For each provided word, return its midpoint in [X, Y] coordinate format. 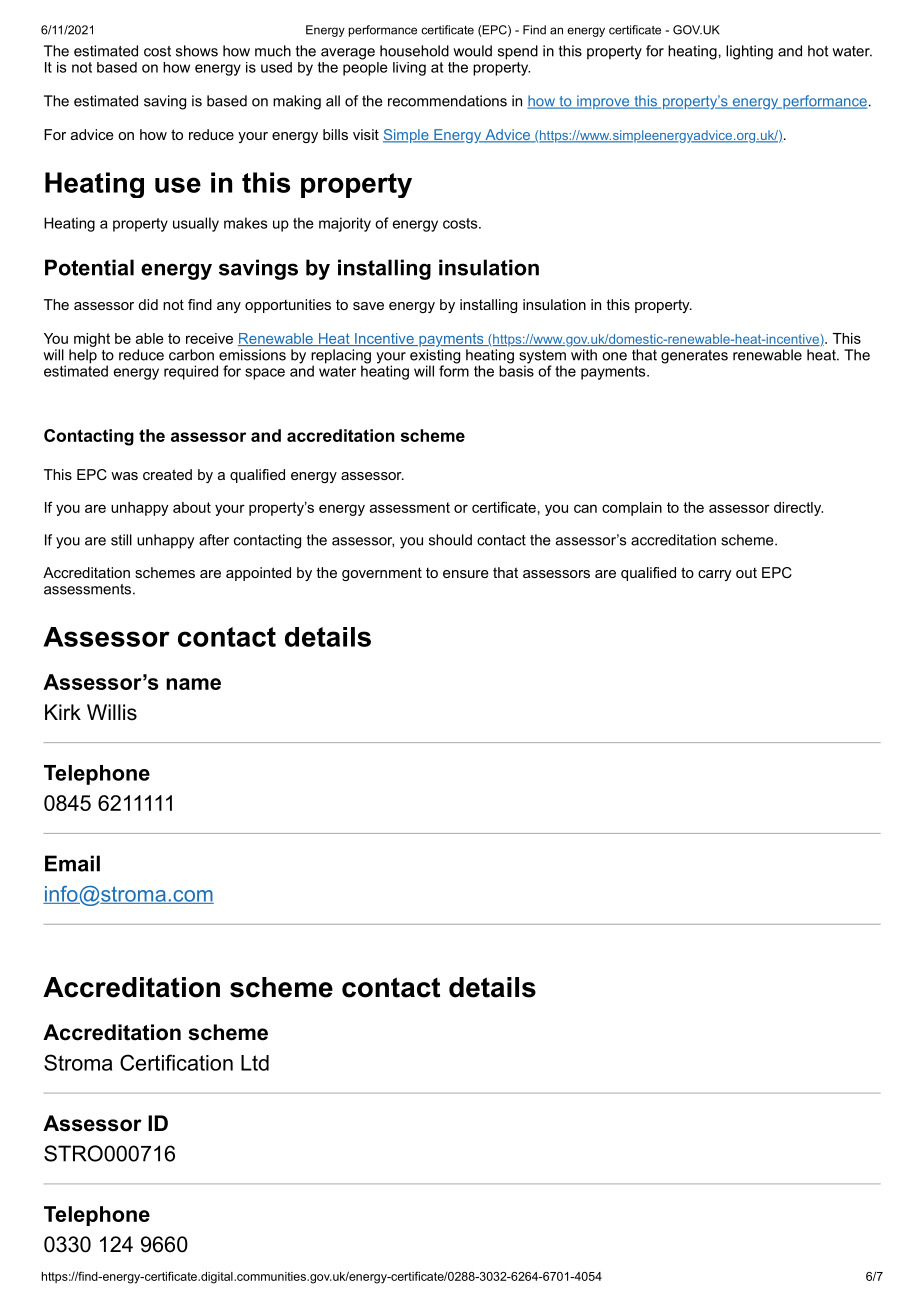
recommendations [447, 101]
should [450, 540]
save [368, 306]
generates [694, 357]
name [193, 684]
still [121, 540]
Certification [176, 1062]
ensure [466, 574]
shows [197, 51]
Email [72, 863]
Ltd [255, 1063]
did [148, 304]
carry [715, 575]
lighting [749, 52]
